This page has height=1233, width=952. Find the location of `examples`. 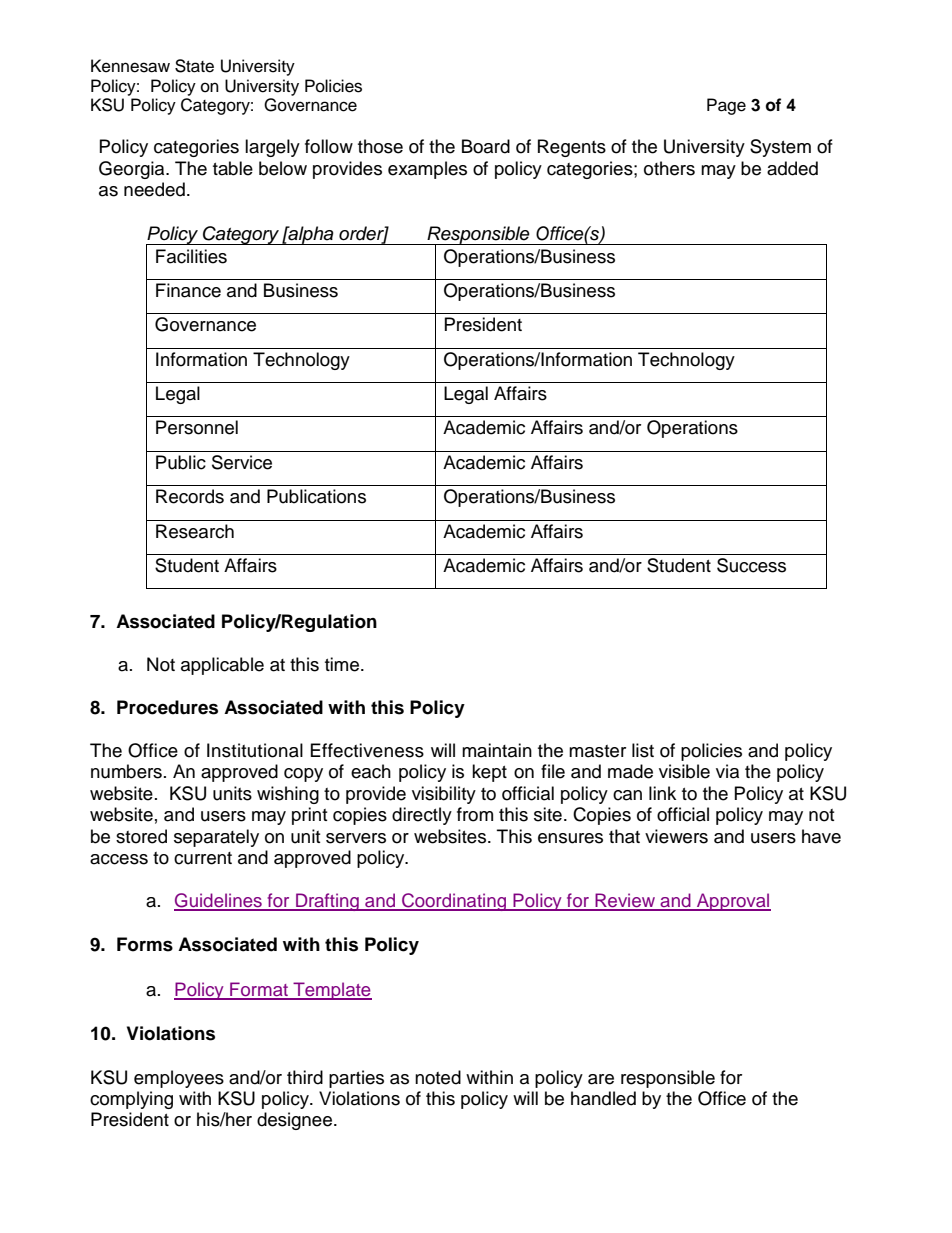

examples is located at coordinates (427, 170).
